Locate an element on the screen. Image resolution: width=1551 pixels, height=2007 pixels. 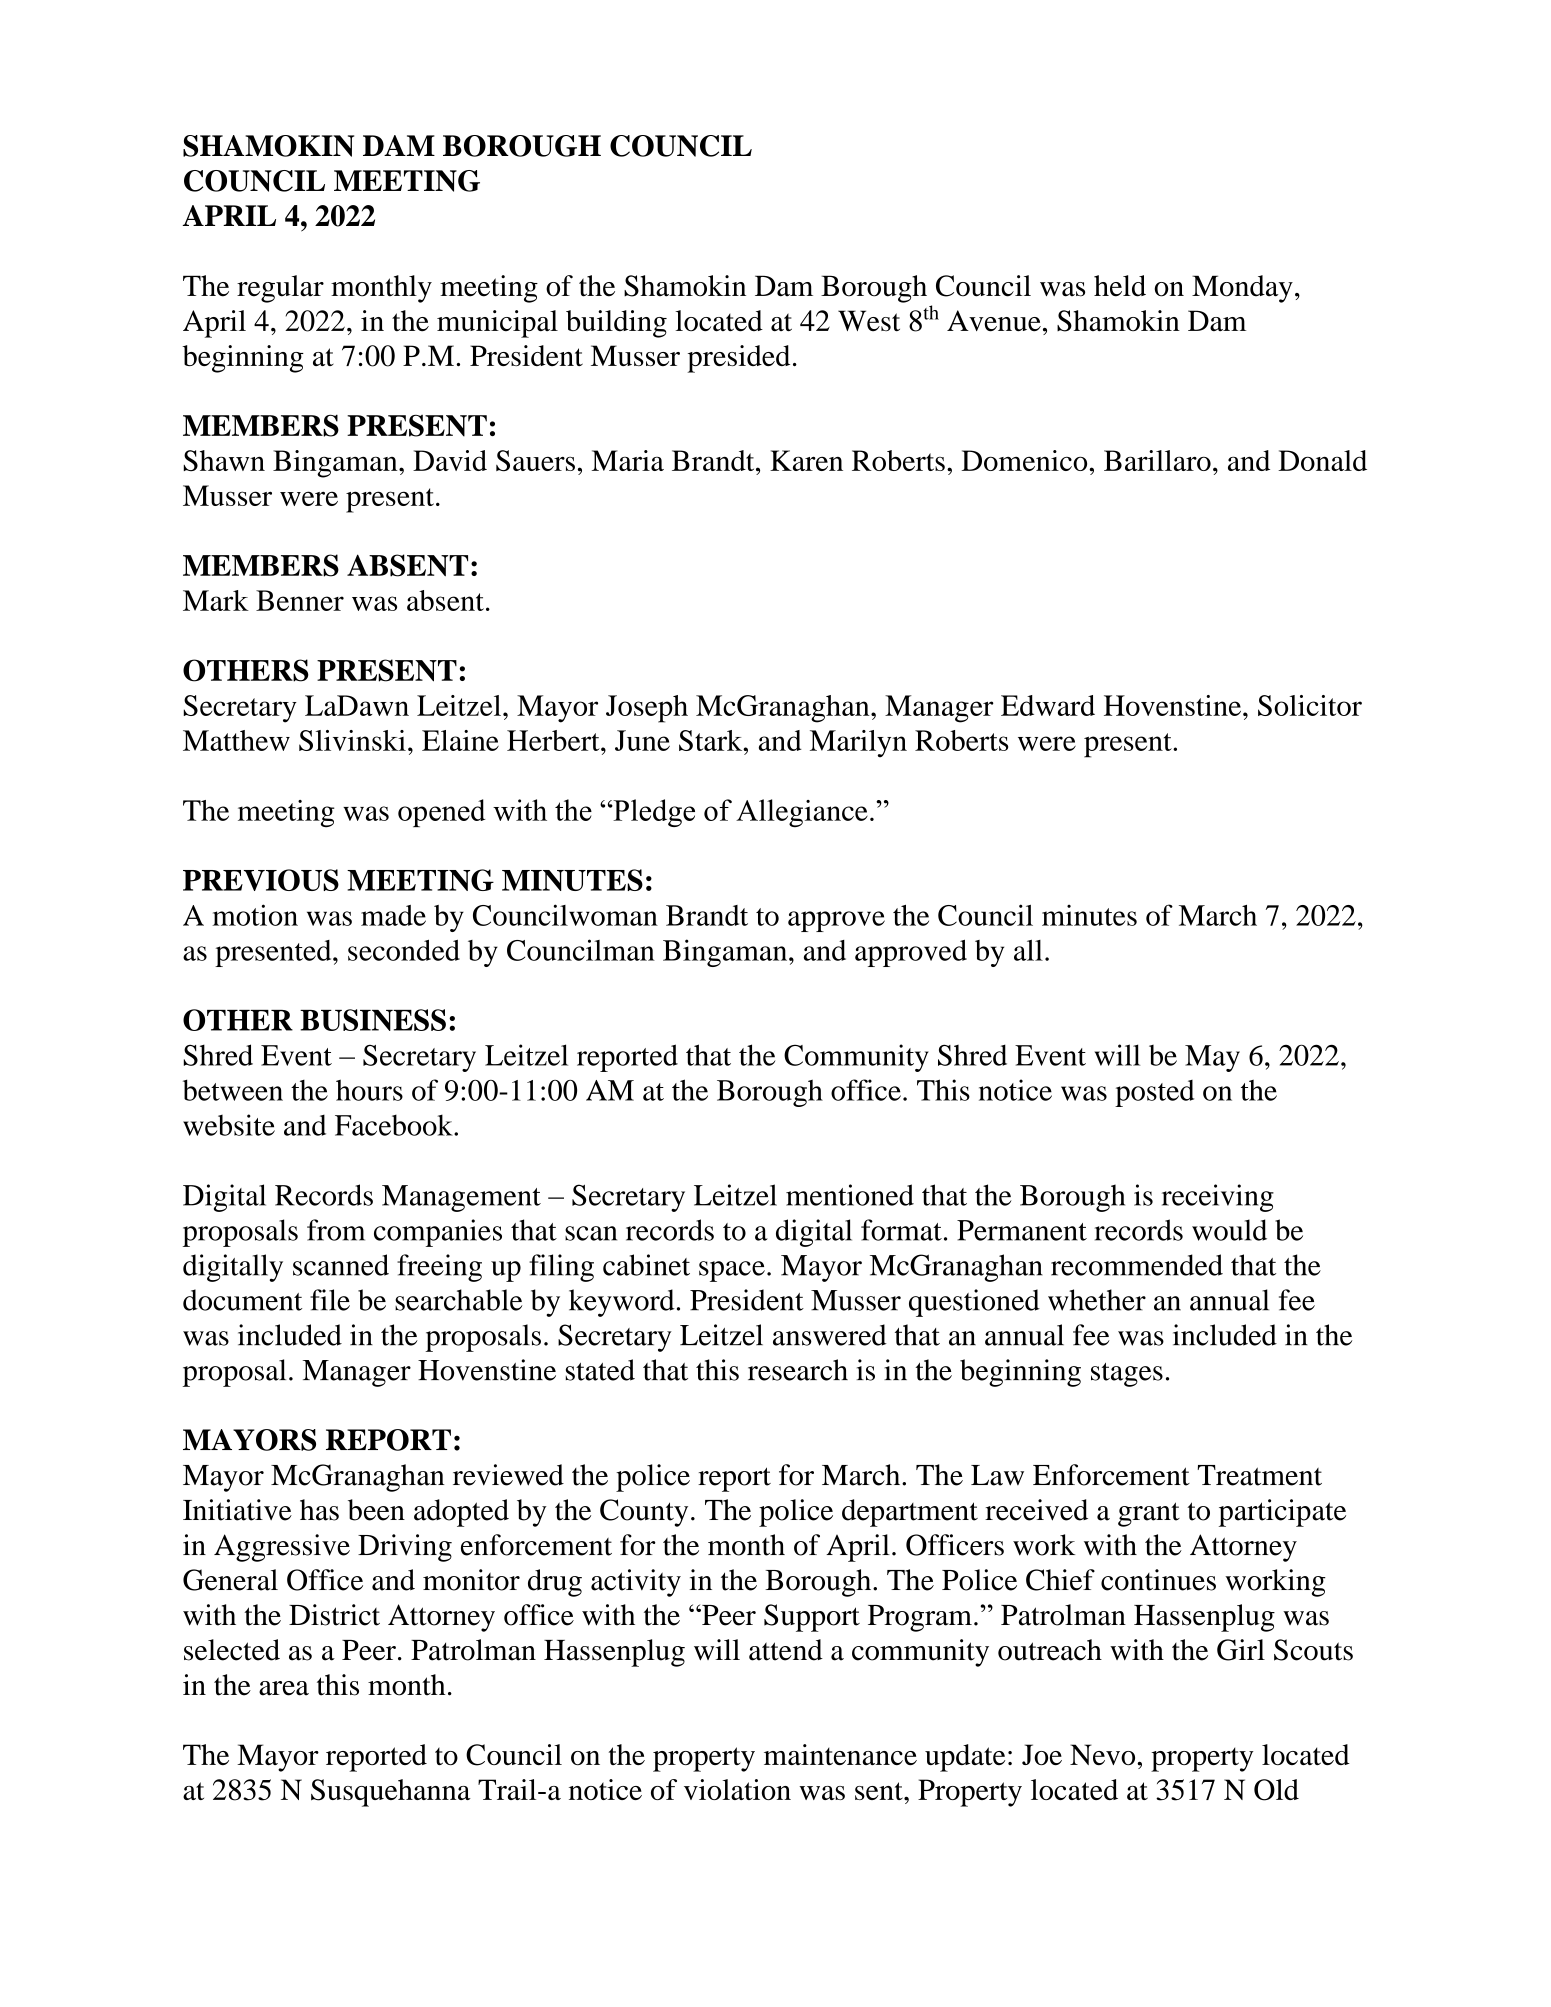
mentioned is located at coordinates (850, 1195).
